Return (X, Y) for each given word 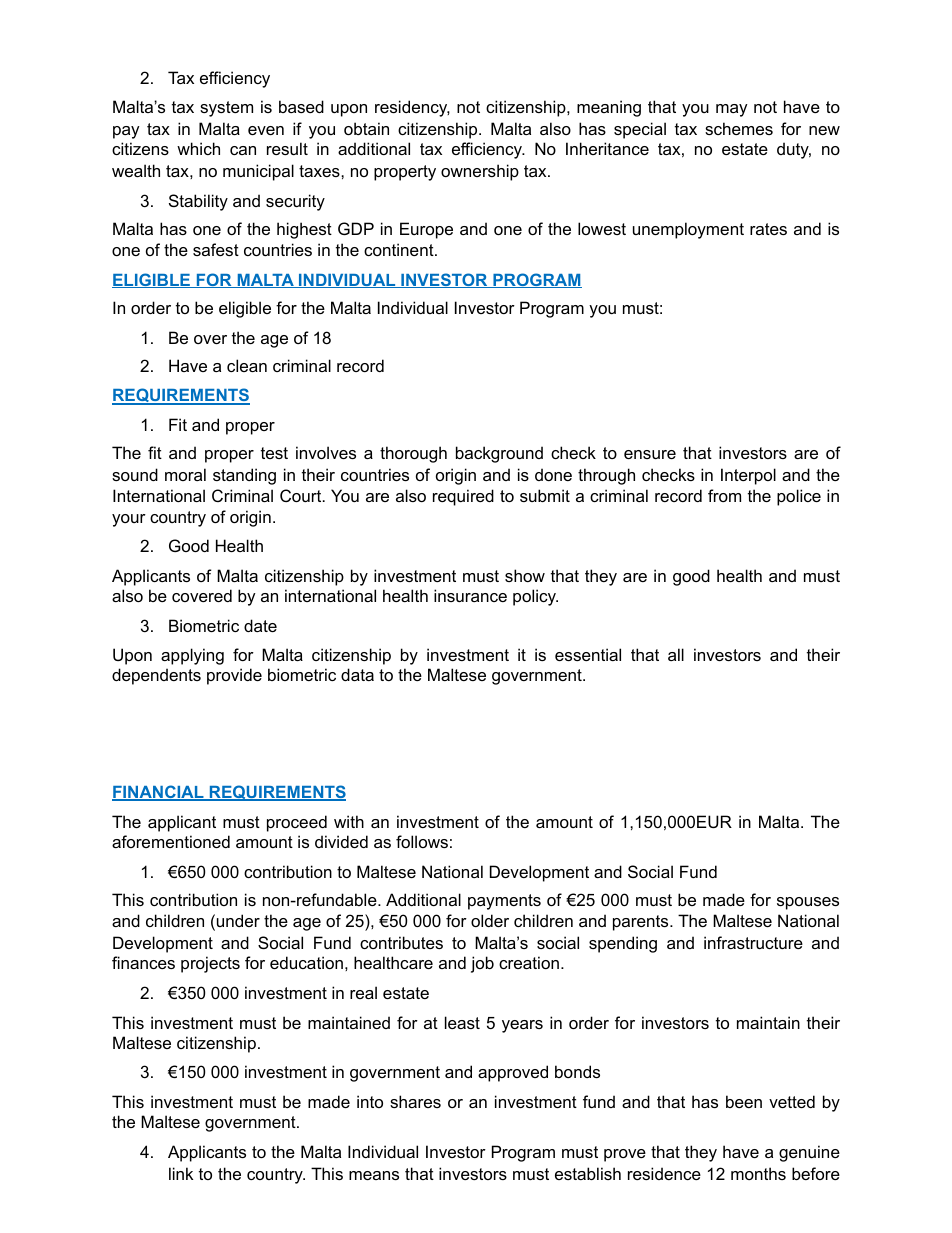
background (499, 454)
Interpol (748, 476)
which (198, 148)
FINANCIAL (159, 793)
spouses (808, 903)
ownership (480, 172)
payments (504, 902)
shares (415, 1101)
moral (185, 474)
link (181, 1173)
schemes (739, 128)
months (758, 1173)
